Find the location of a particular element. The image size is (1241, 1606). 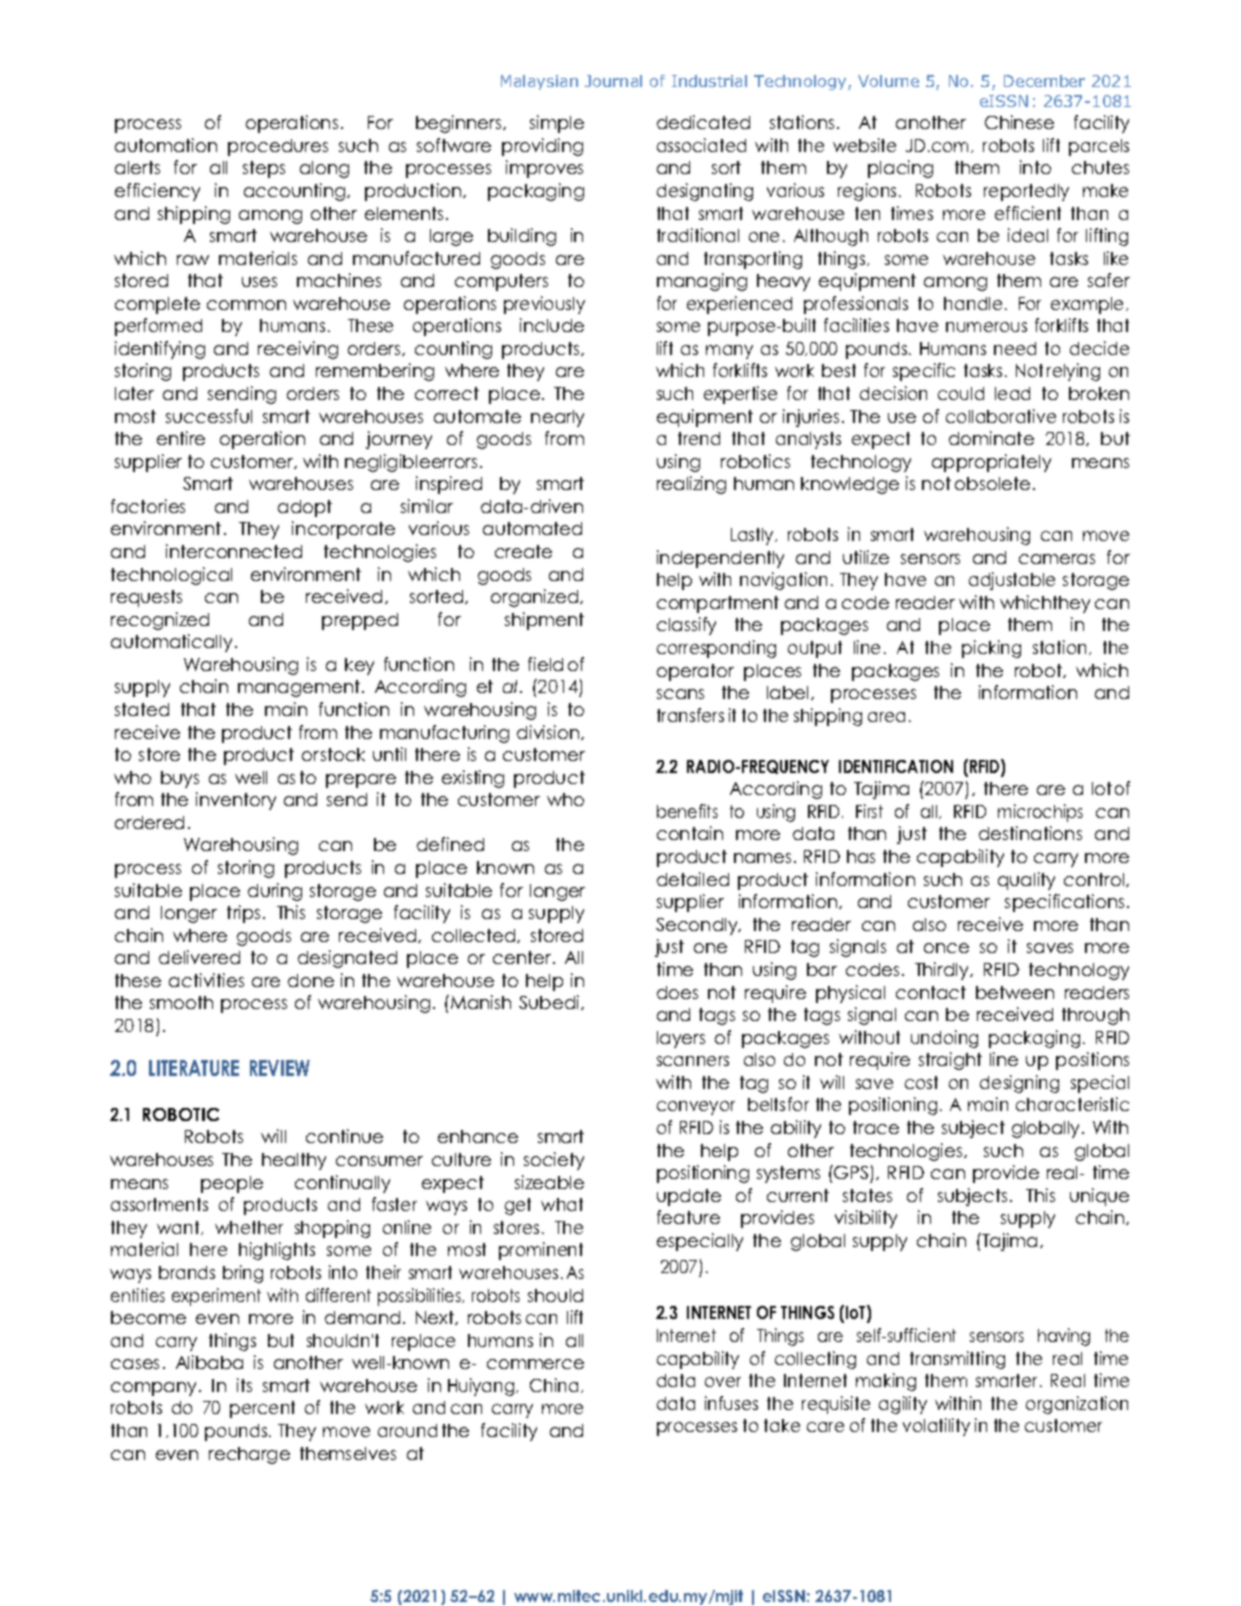

between is located at coordinates (1015, 992).
